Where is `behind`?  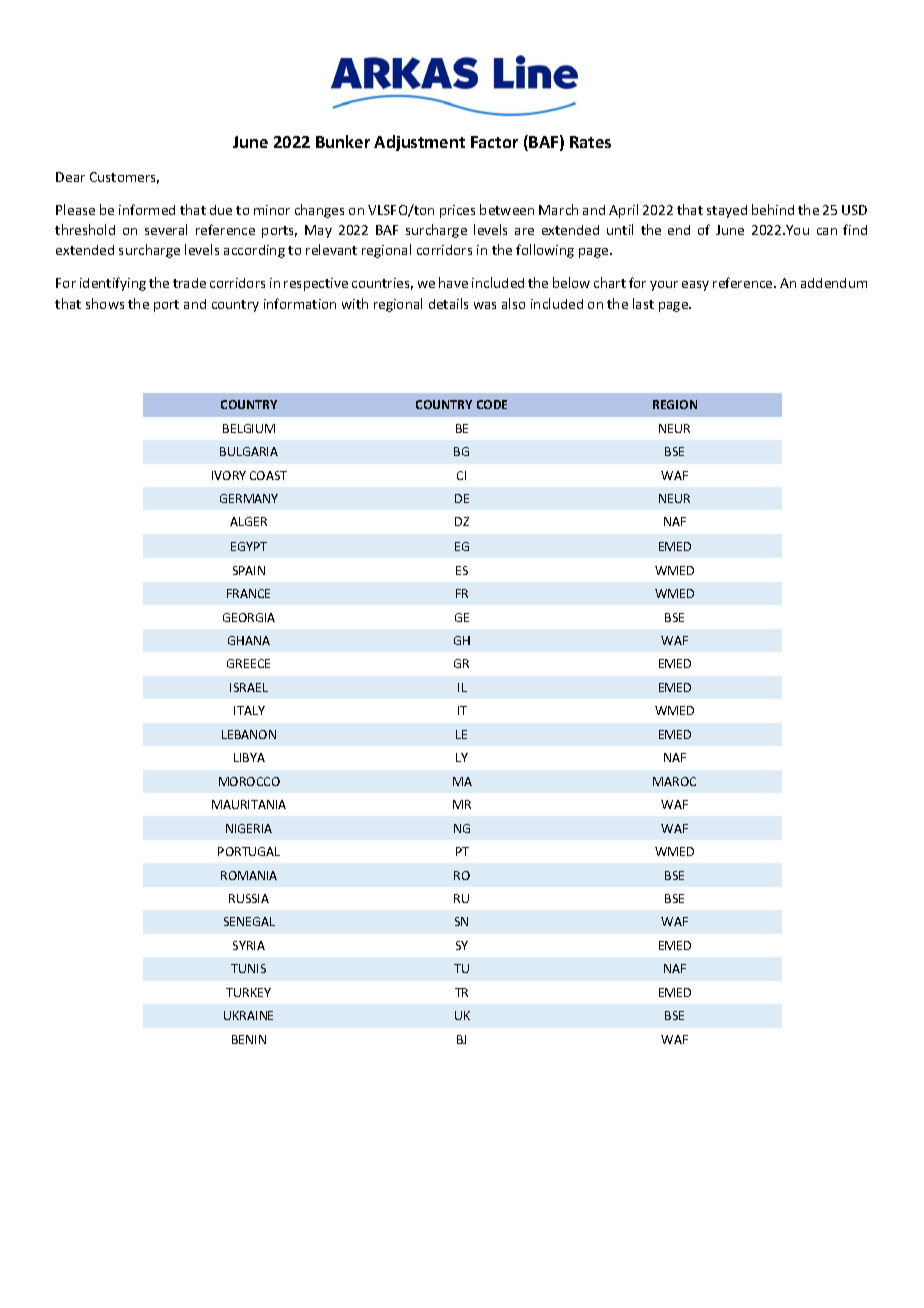
behind is located at coordinates (773, 209).
